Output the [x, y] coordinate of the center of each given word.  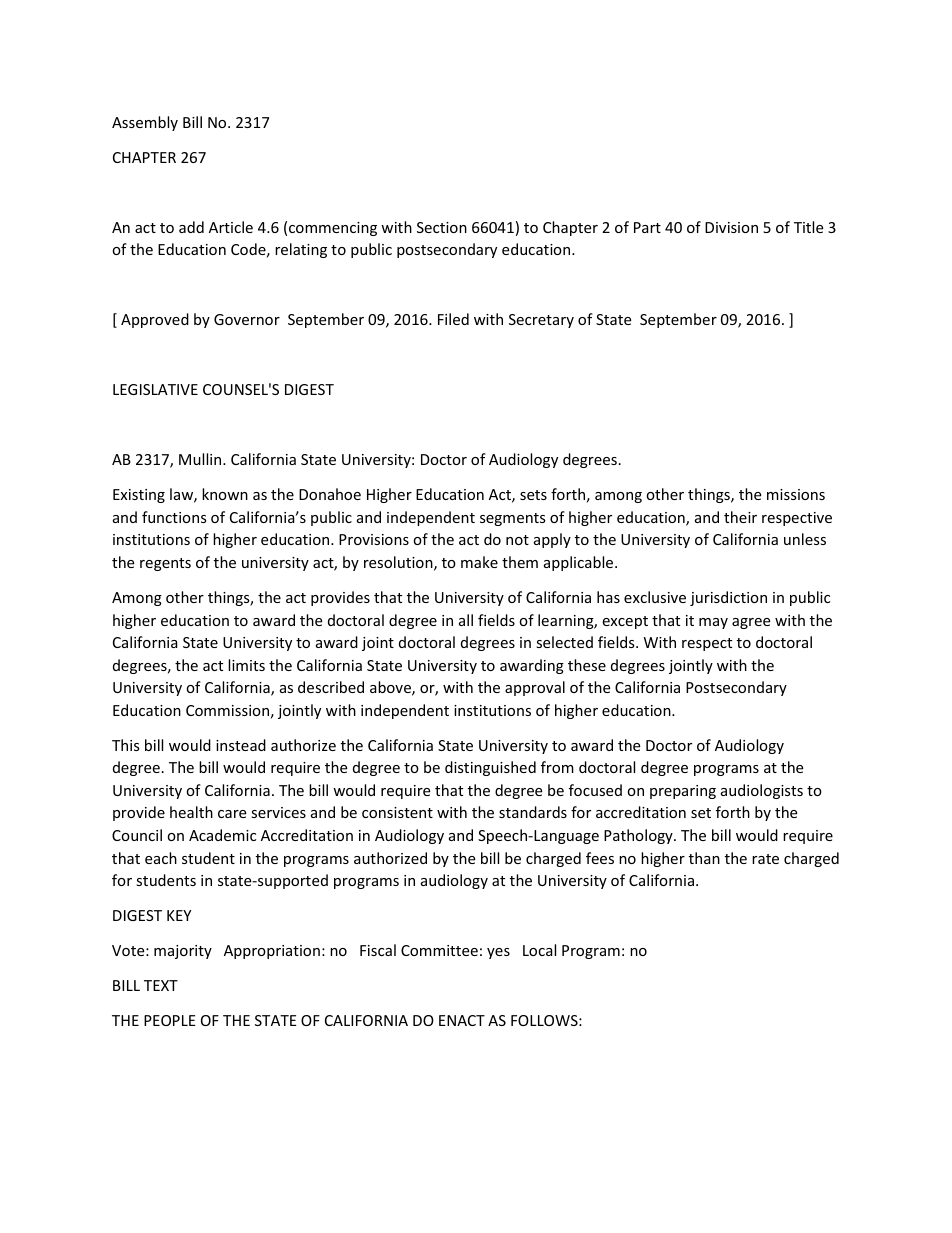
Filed [453, 319]
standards [533, 812]
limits [246, 665]
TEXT [161, 985]
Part [647, 227]
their [740, 517]
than [704, 858]
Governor [247, 319]
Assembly [145, 123]
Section [442, 227]
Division [731, 227]
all [466, 620]
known [225, 494]
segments [513, 519]
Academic [222, 835]
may [713, 623]
